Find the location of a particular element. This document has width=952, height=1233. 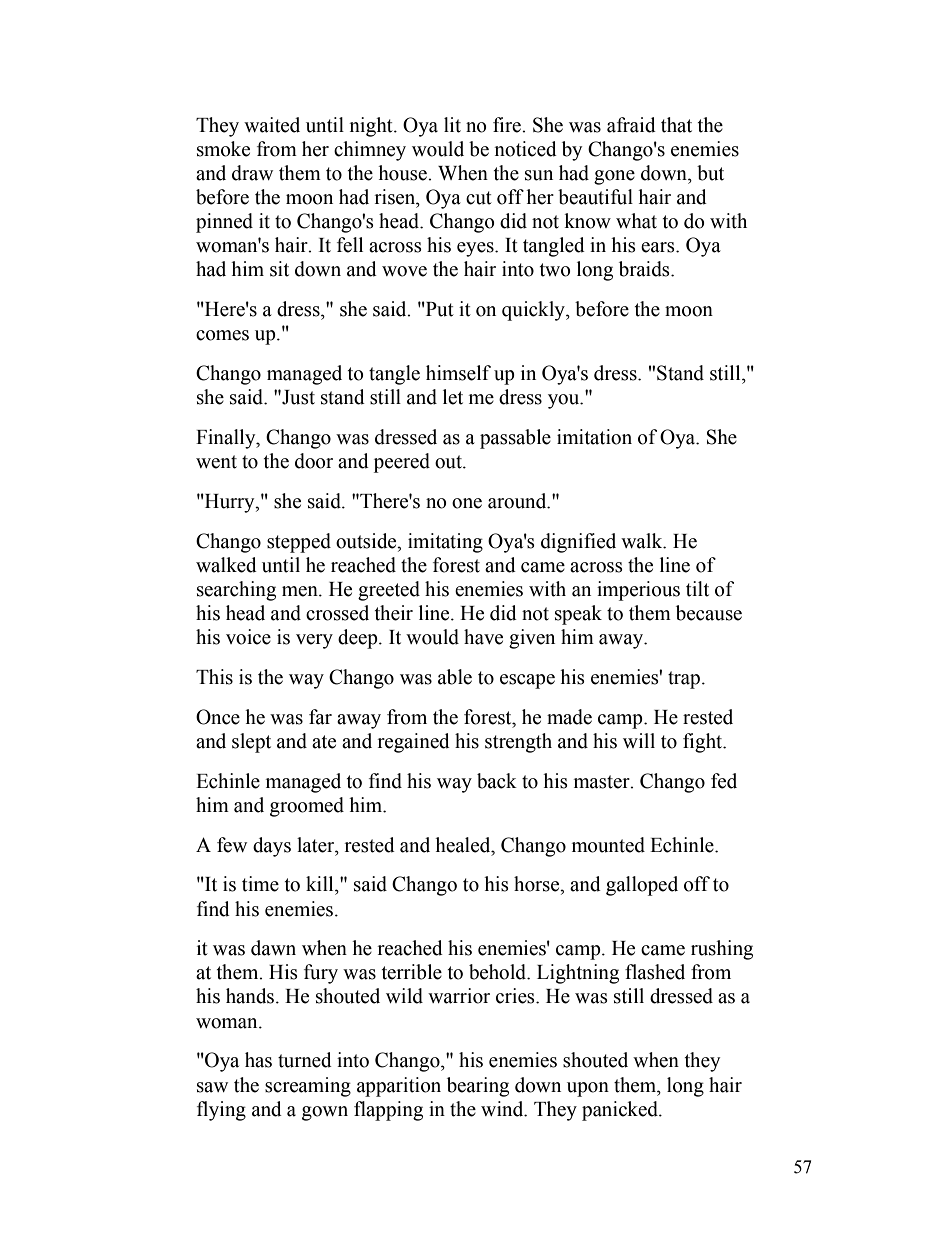

have is located at coordinates (483, 637).
